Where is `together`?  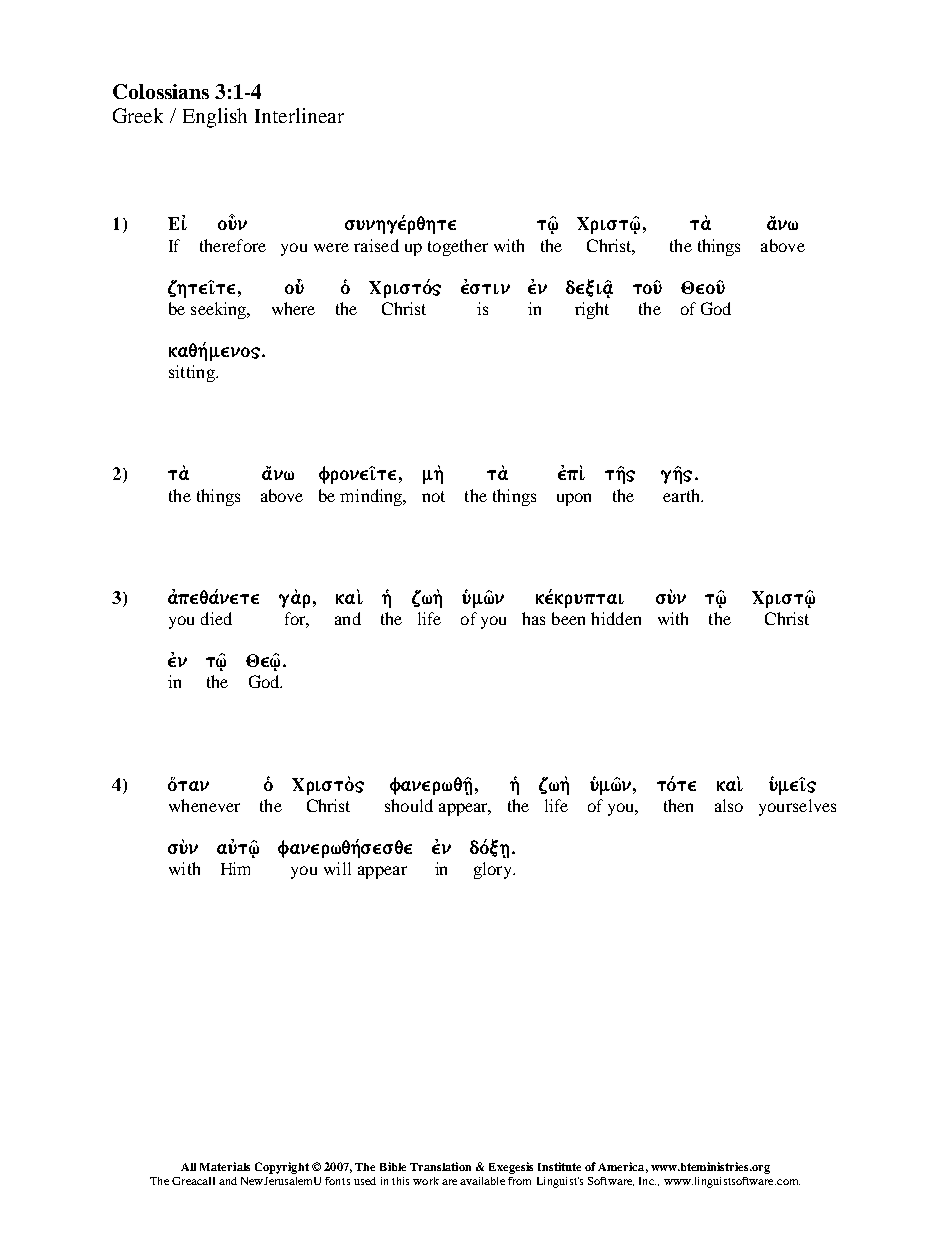 together is located at coordinates (458, 247).
